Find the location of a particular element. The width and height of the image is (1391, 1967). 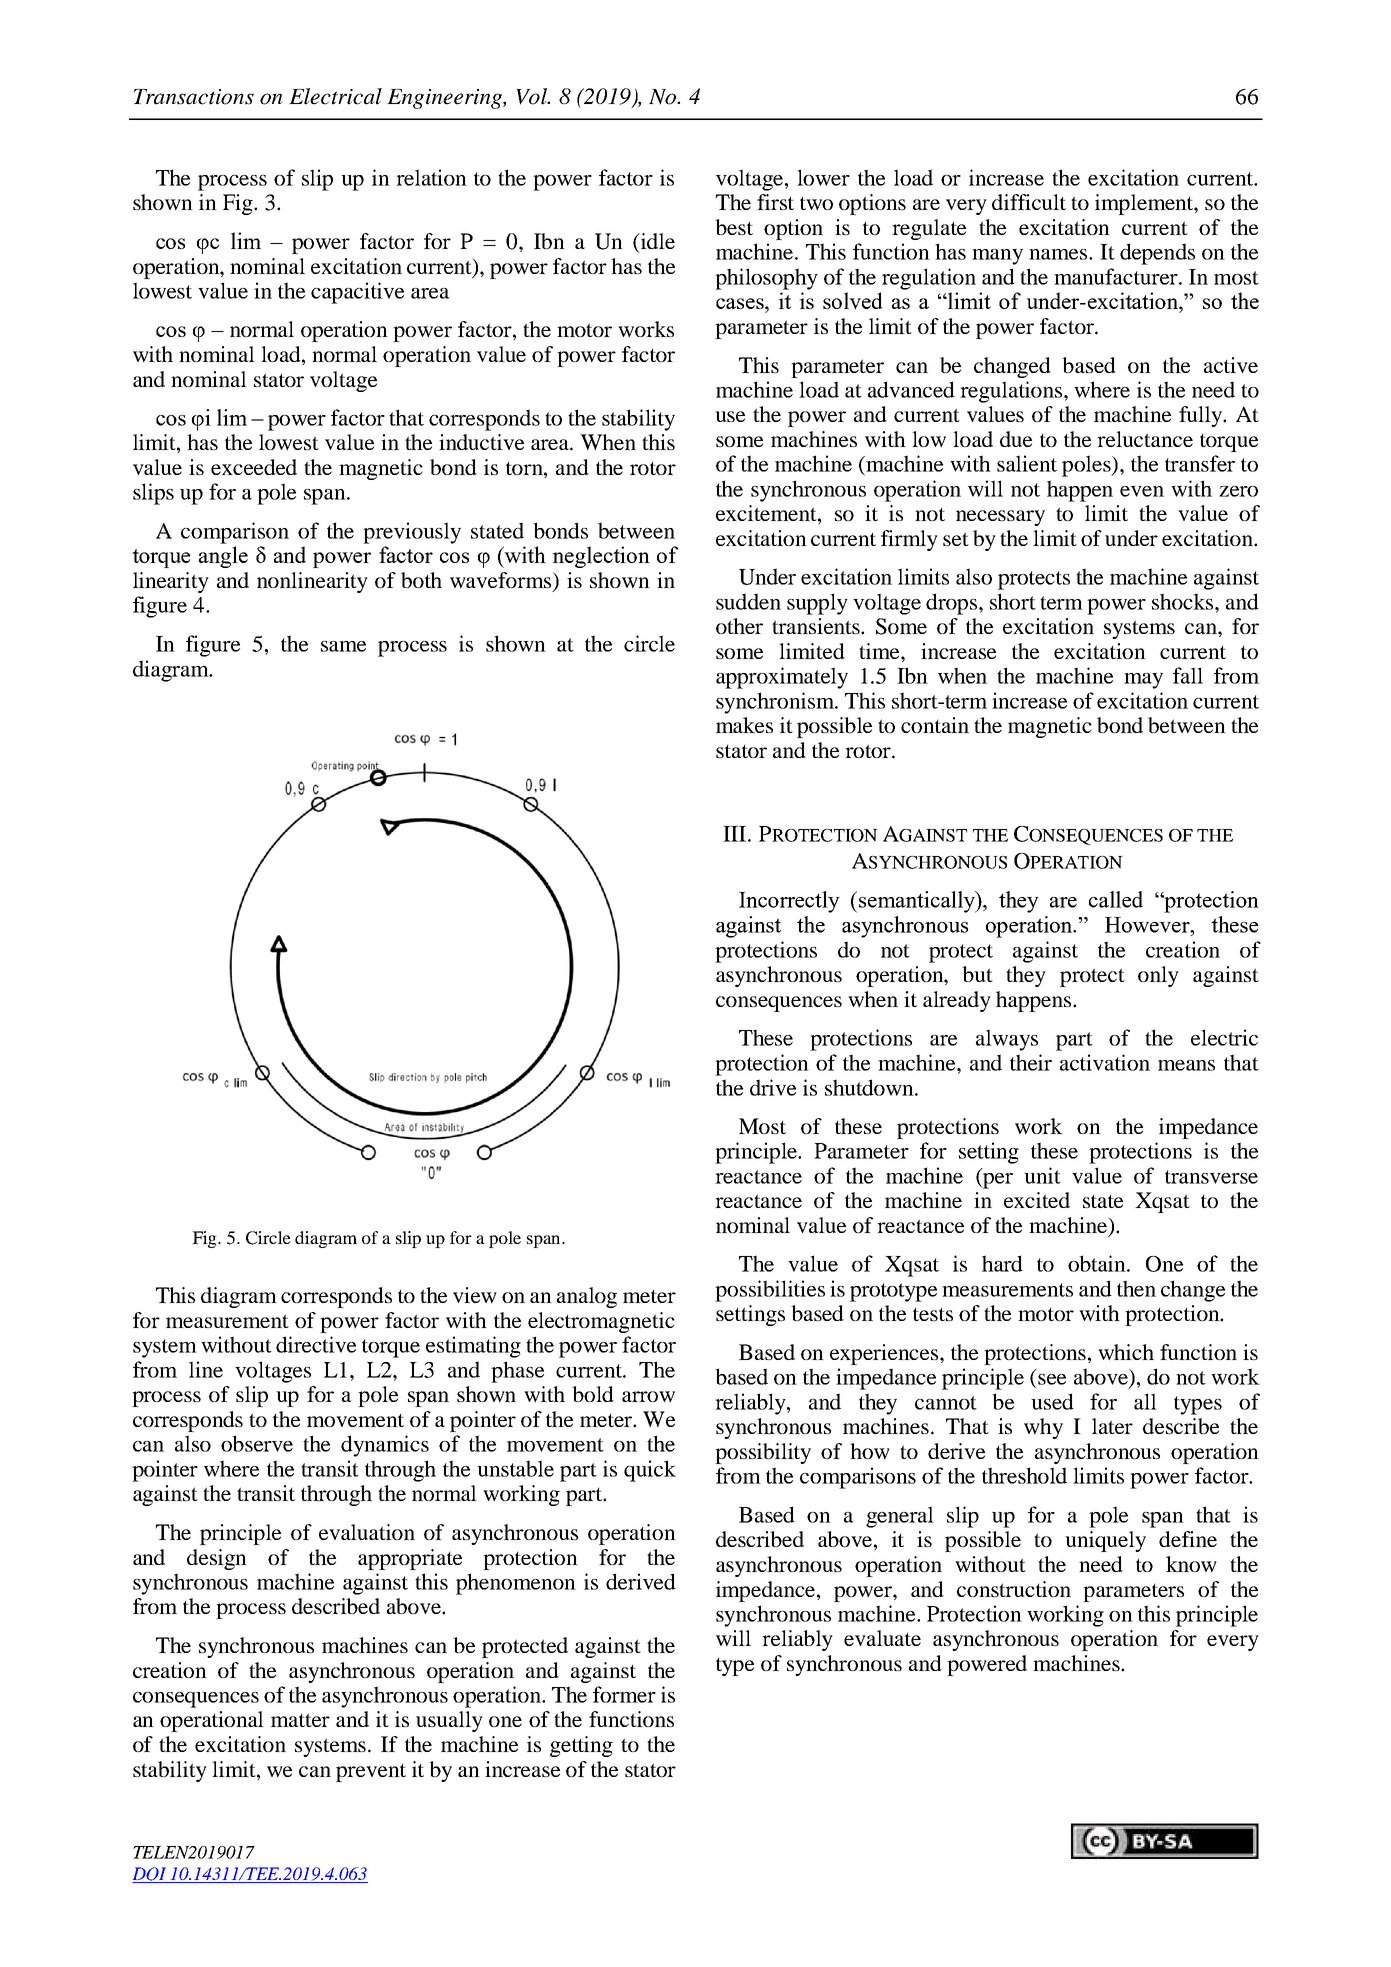

only is located at coordinates (1158, 976).
